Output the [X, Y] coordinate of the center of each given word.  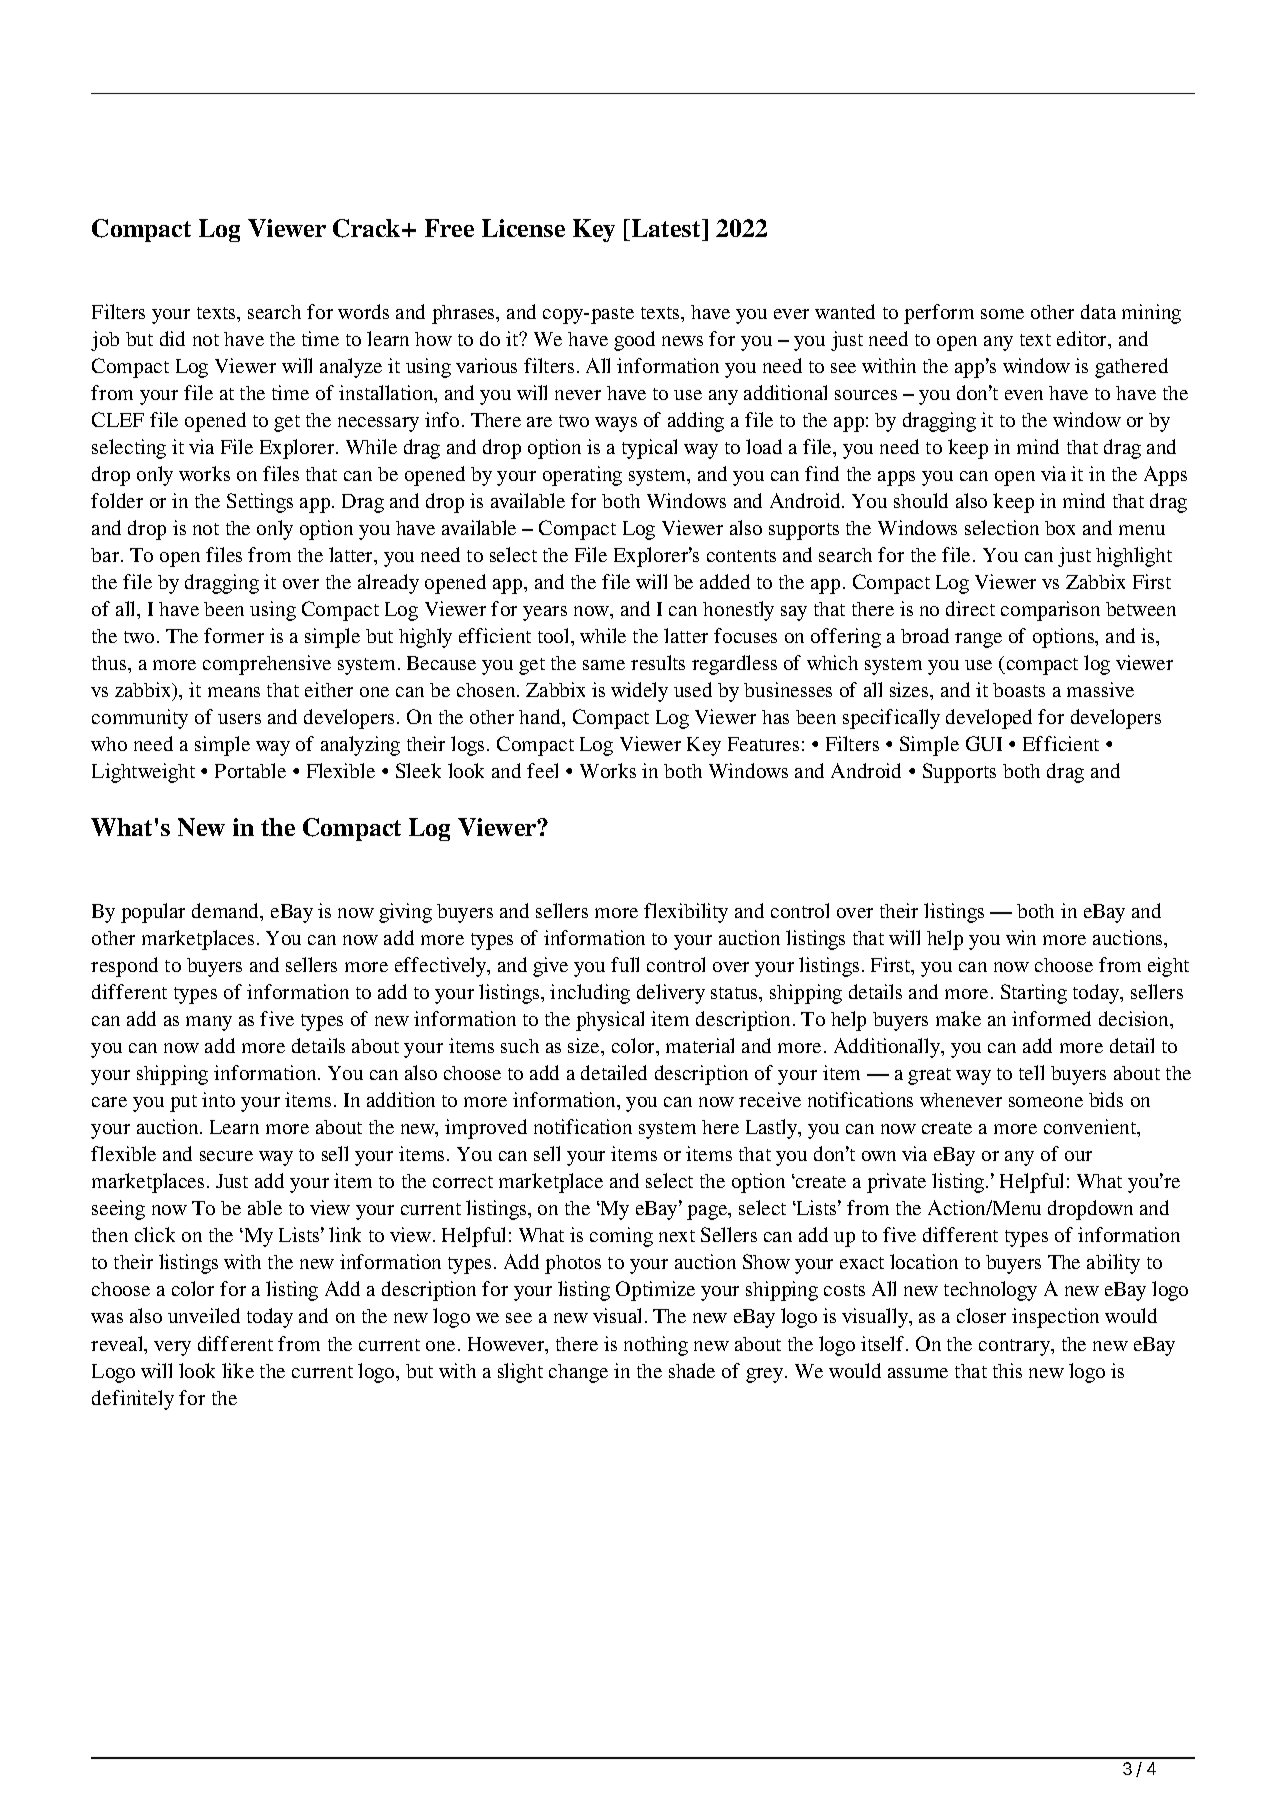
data [1098, 311]
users [239, 719]
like [238, 1370]
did [172, 338]
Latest [666, 228]
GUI [984, 743]
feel [542, 770]
